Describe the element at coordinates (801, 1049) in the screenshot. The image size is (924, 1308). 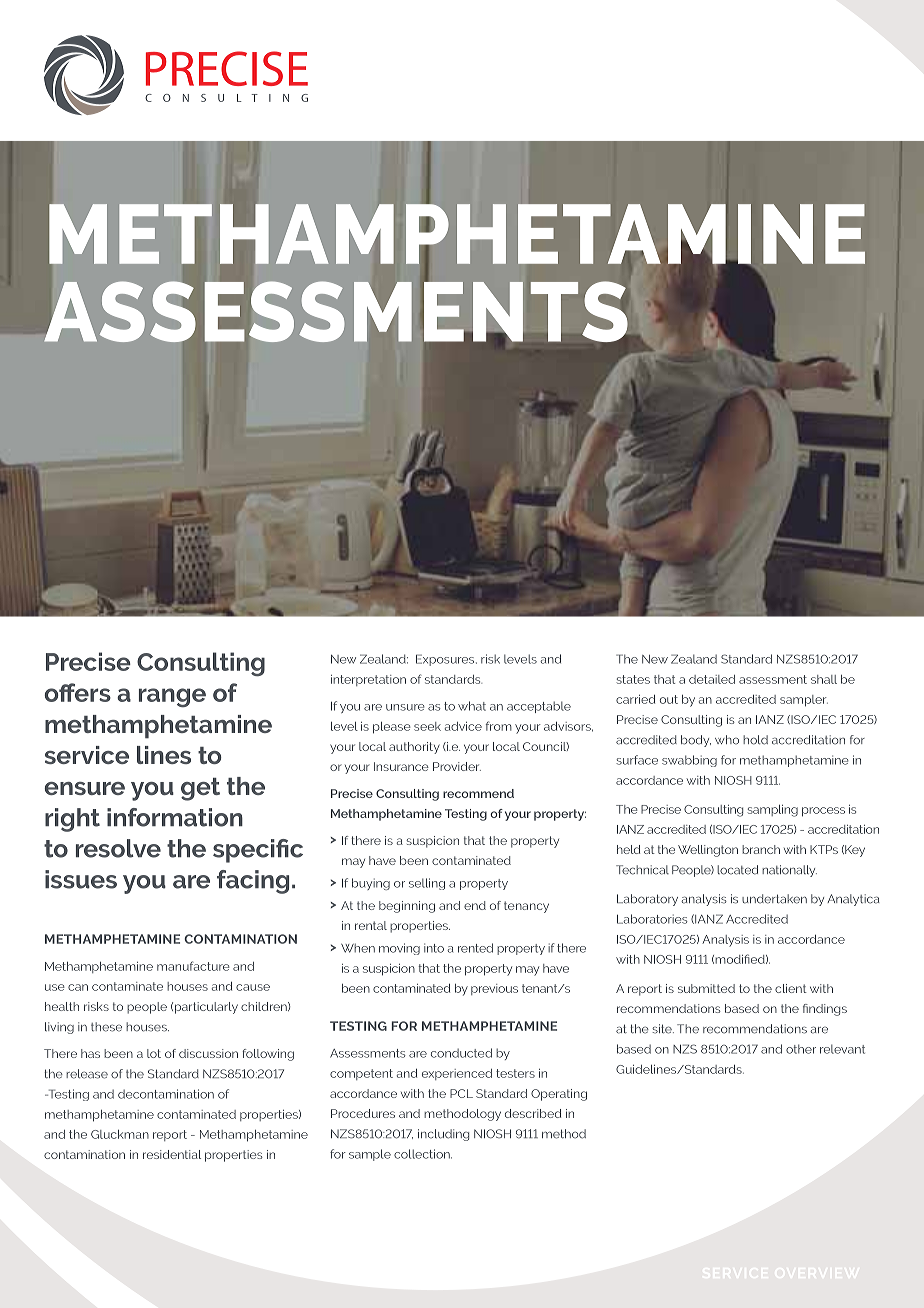
I see `other` at that location.
